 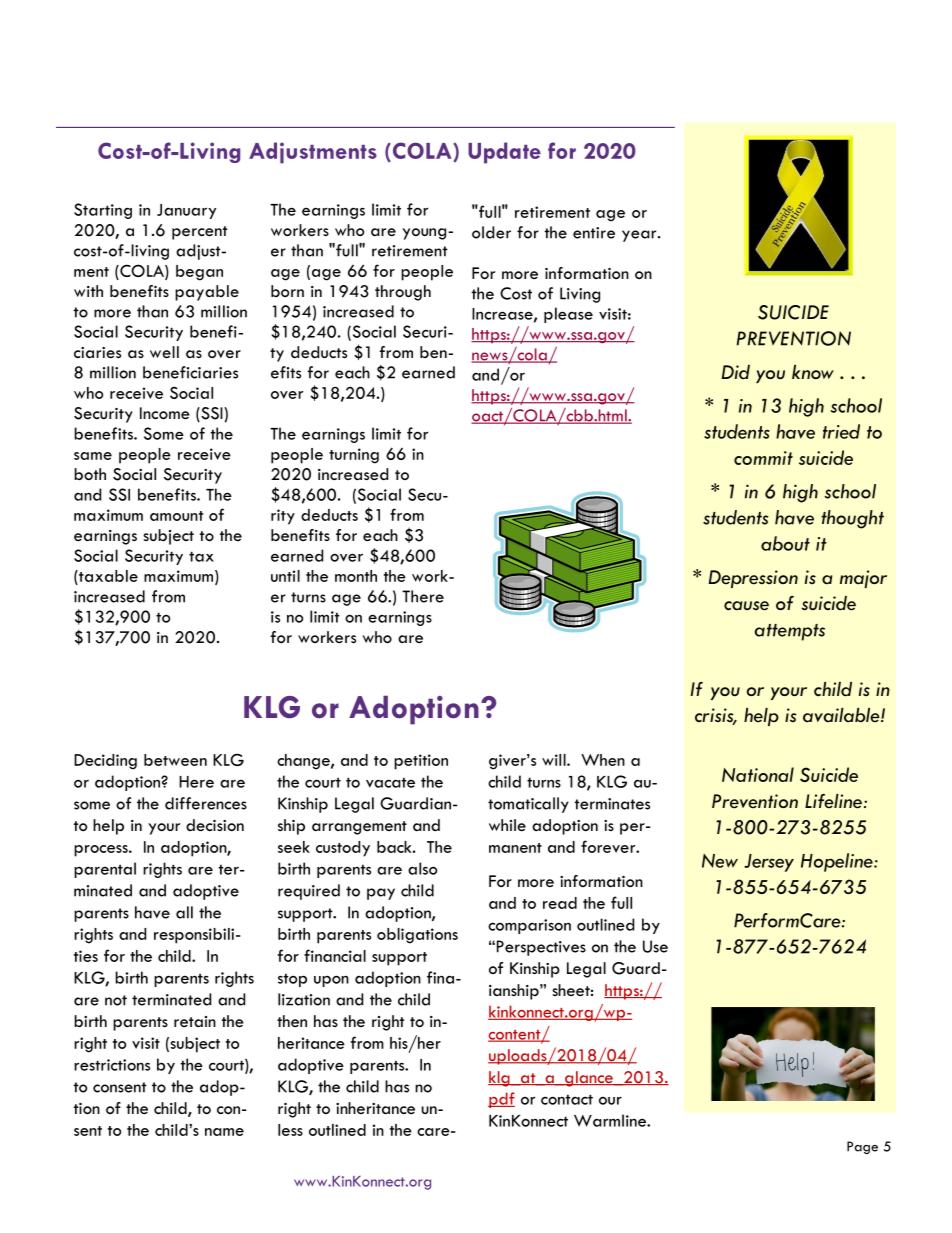 I want to click on Update, so click(x=504, y=153).
